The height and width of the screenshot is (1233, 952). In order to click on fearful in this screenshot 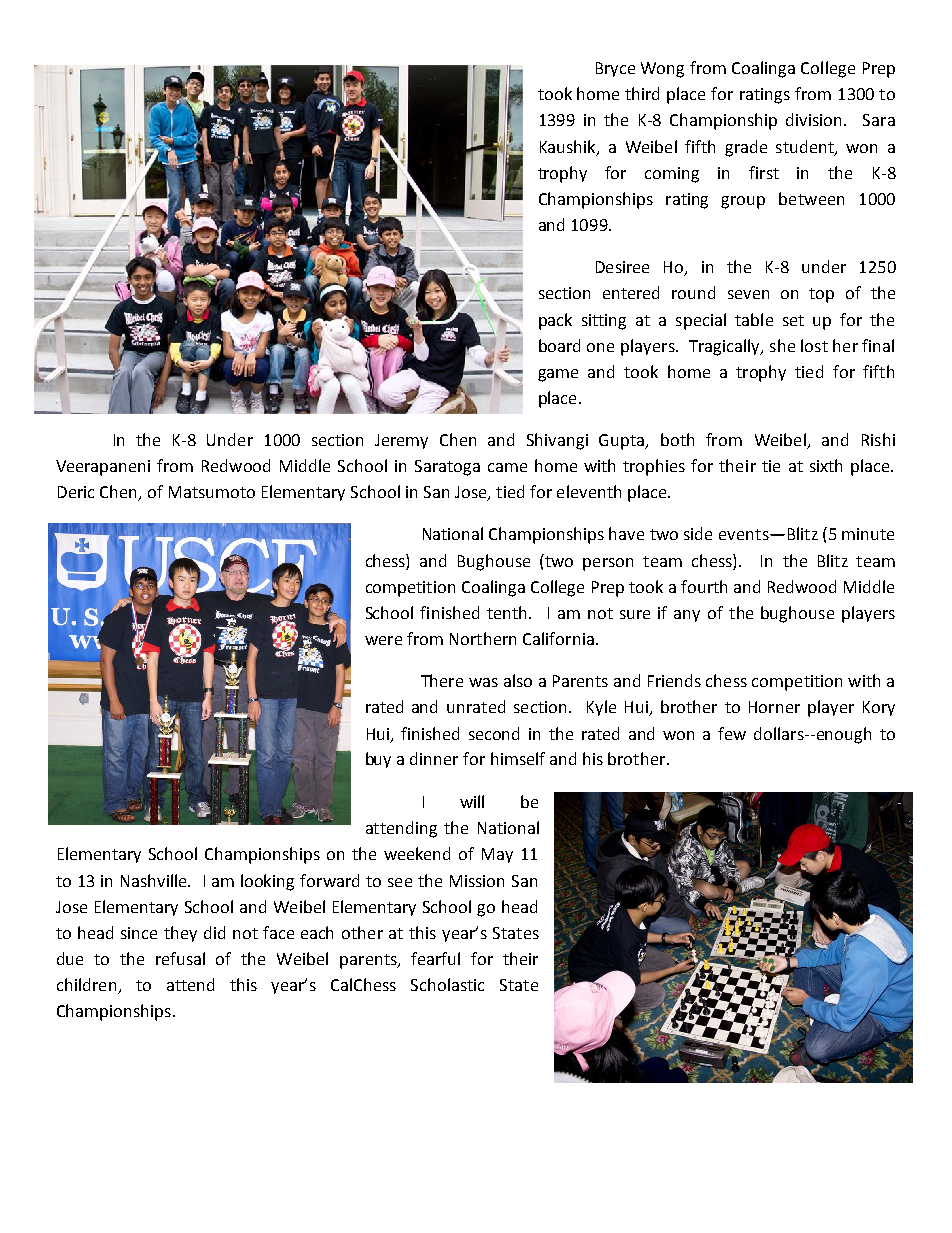, I will do `click(435, 958)`.
